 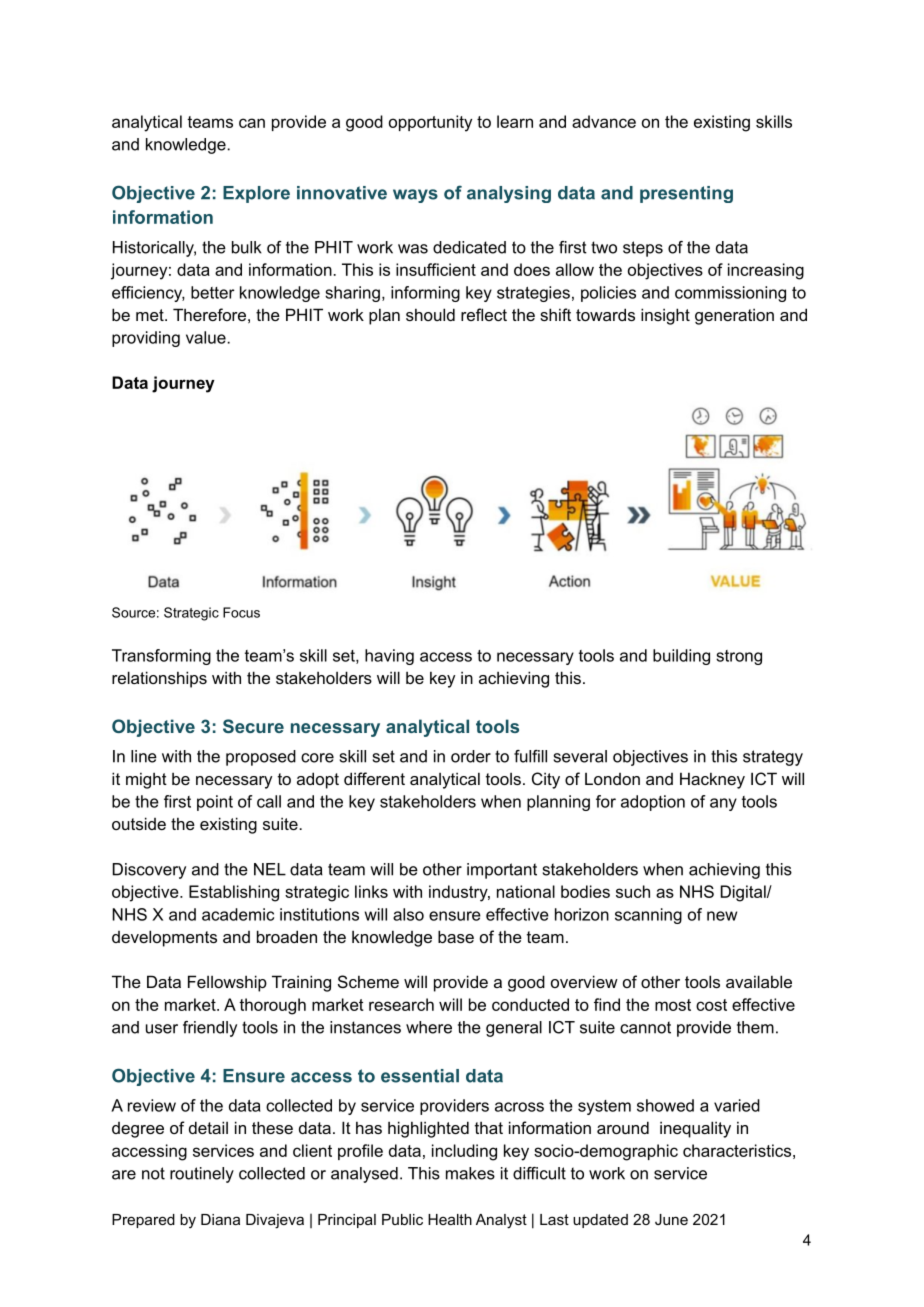 I want to click on opportunity, so click(x=430, y=123).
